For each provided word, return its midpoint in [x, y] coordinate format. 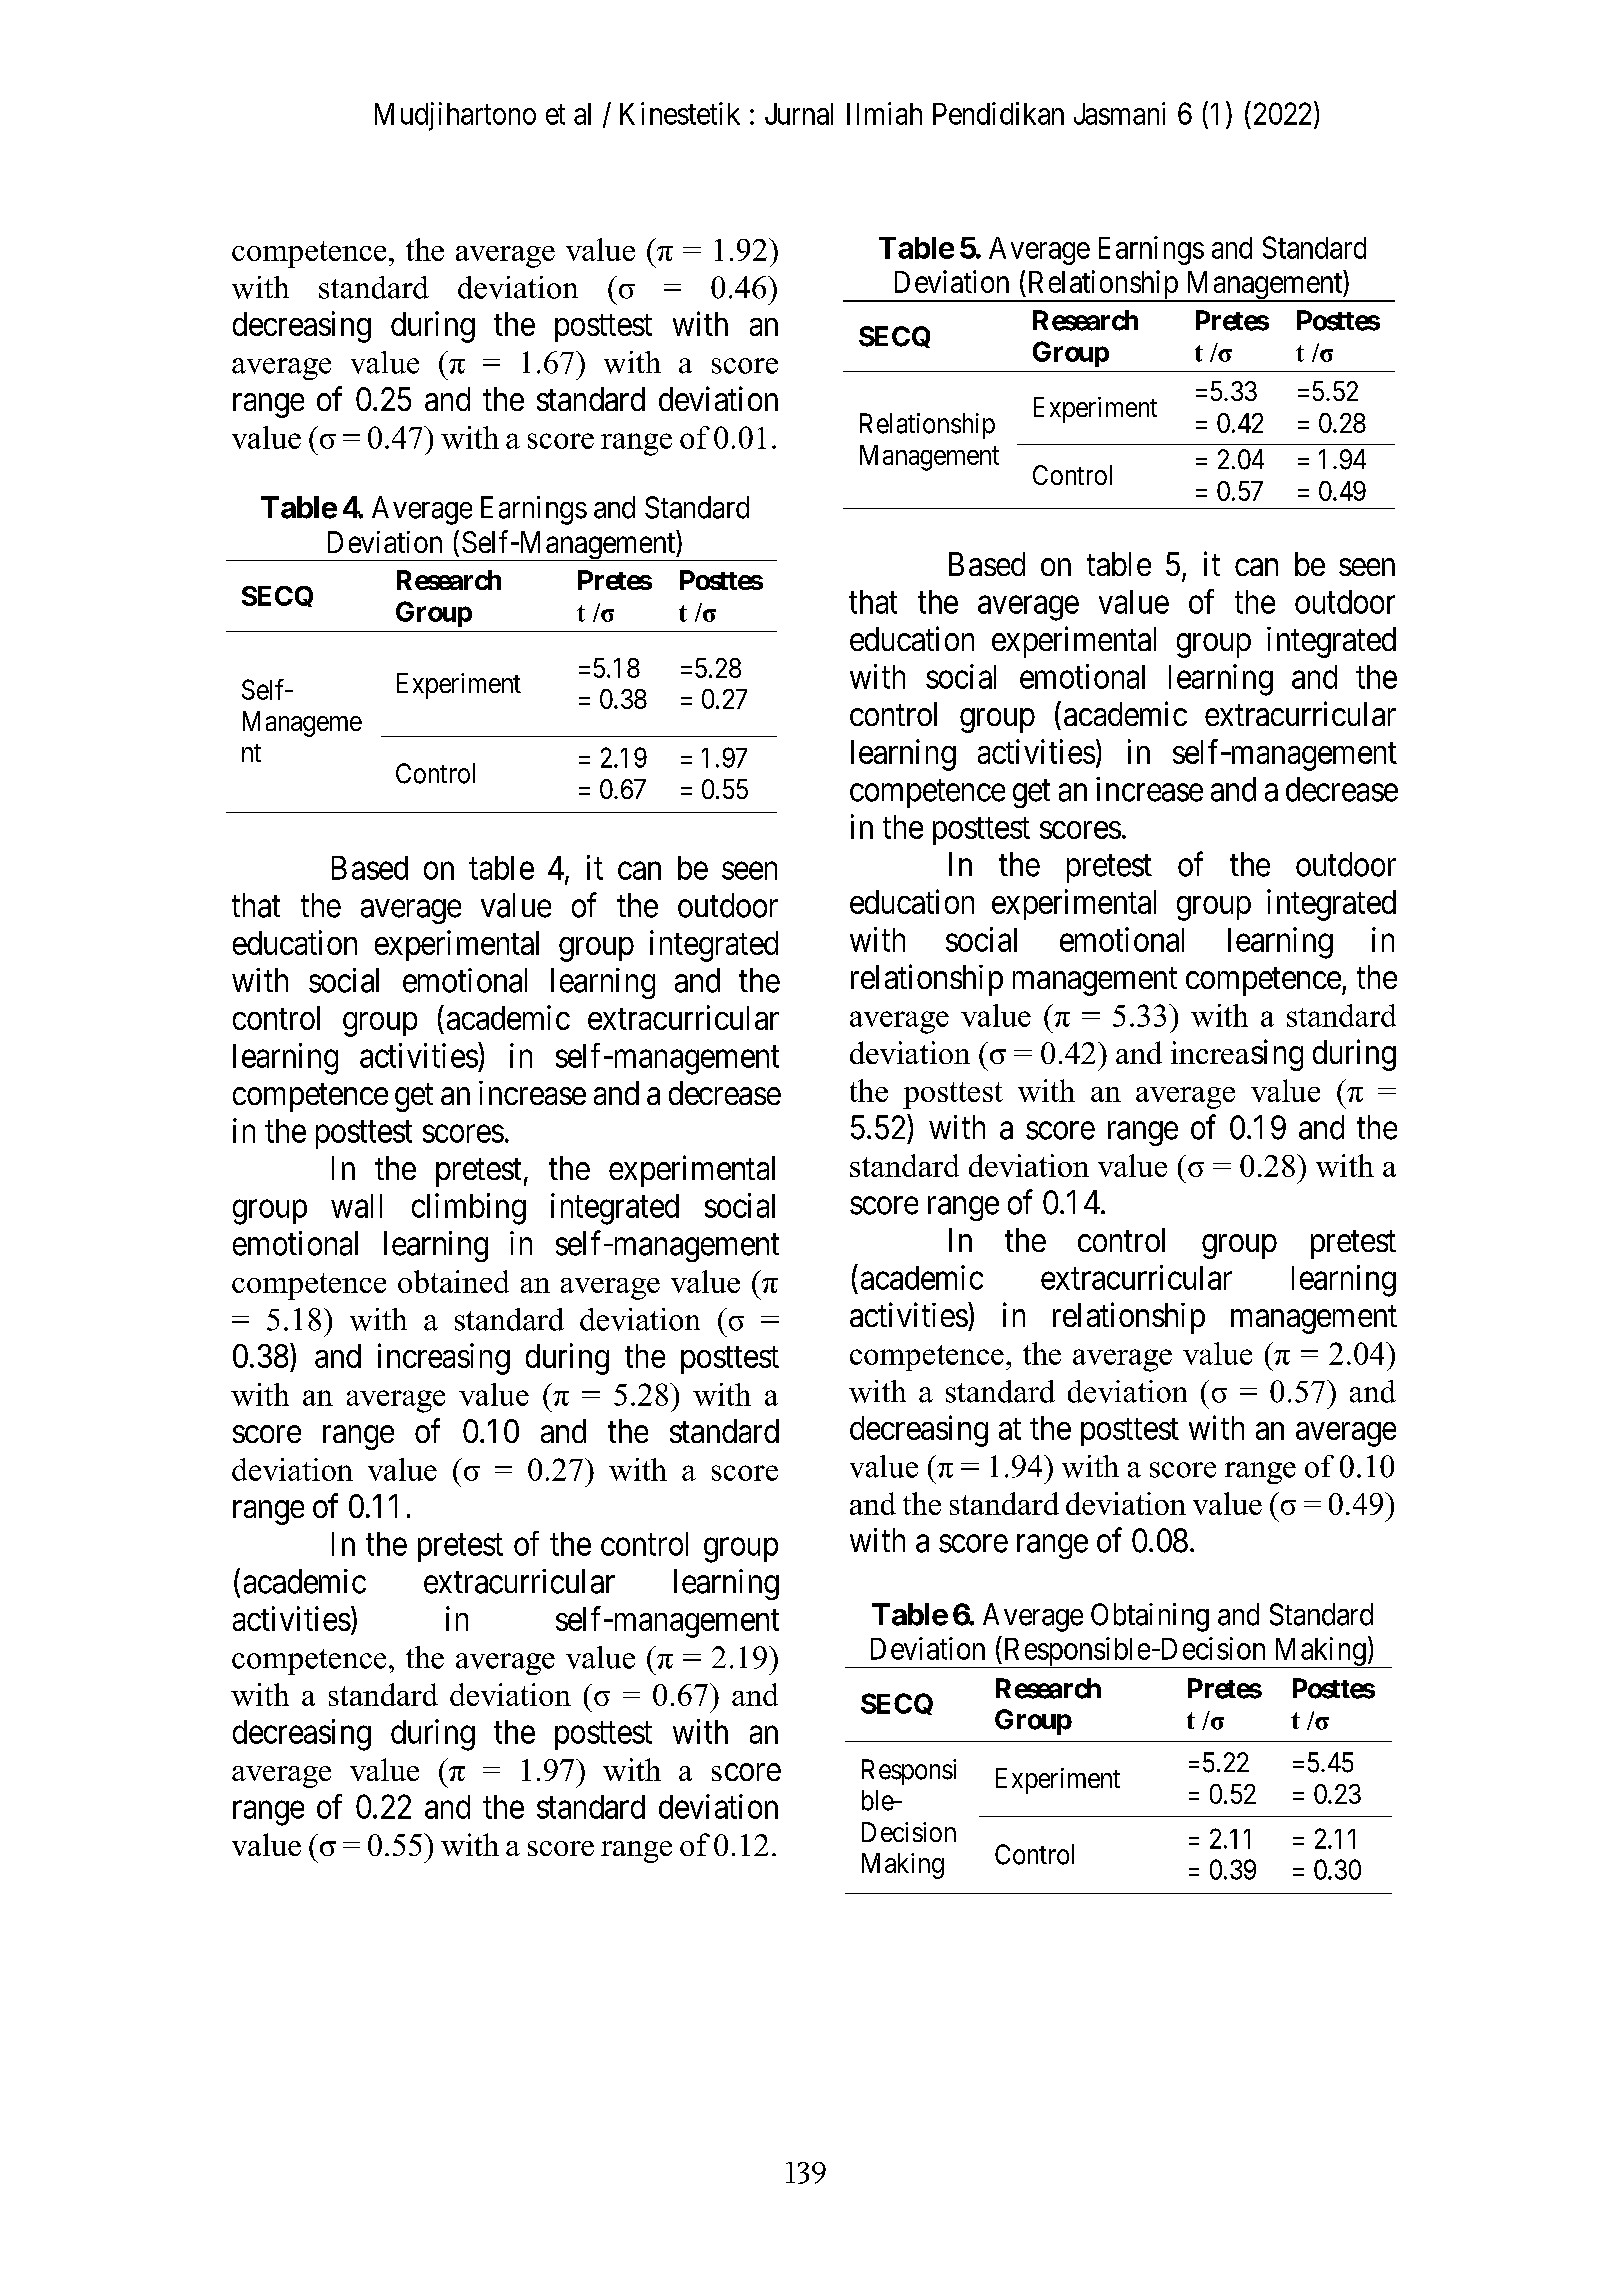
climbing [469, 1209]
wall [356, 1206]
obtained [453, 1281]
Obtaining [1150, 1617]
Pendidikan [998, 113]
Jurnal [799, 114]
